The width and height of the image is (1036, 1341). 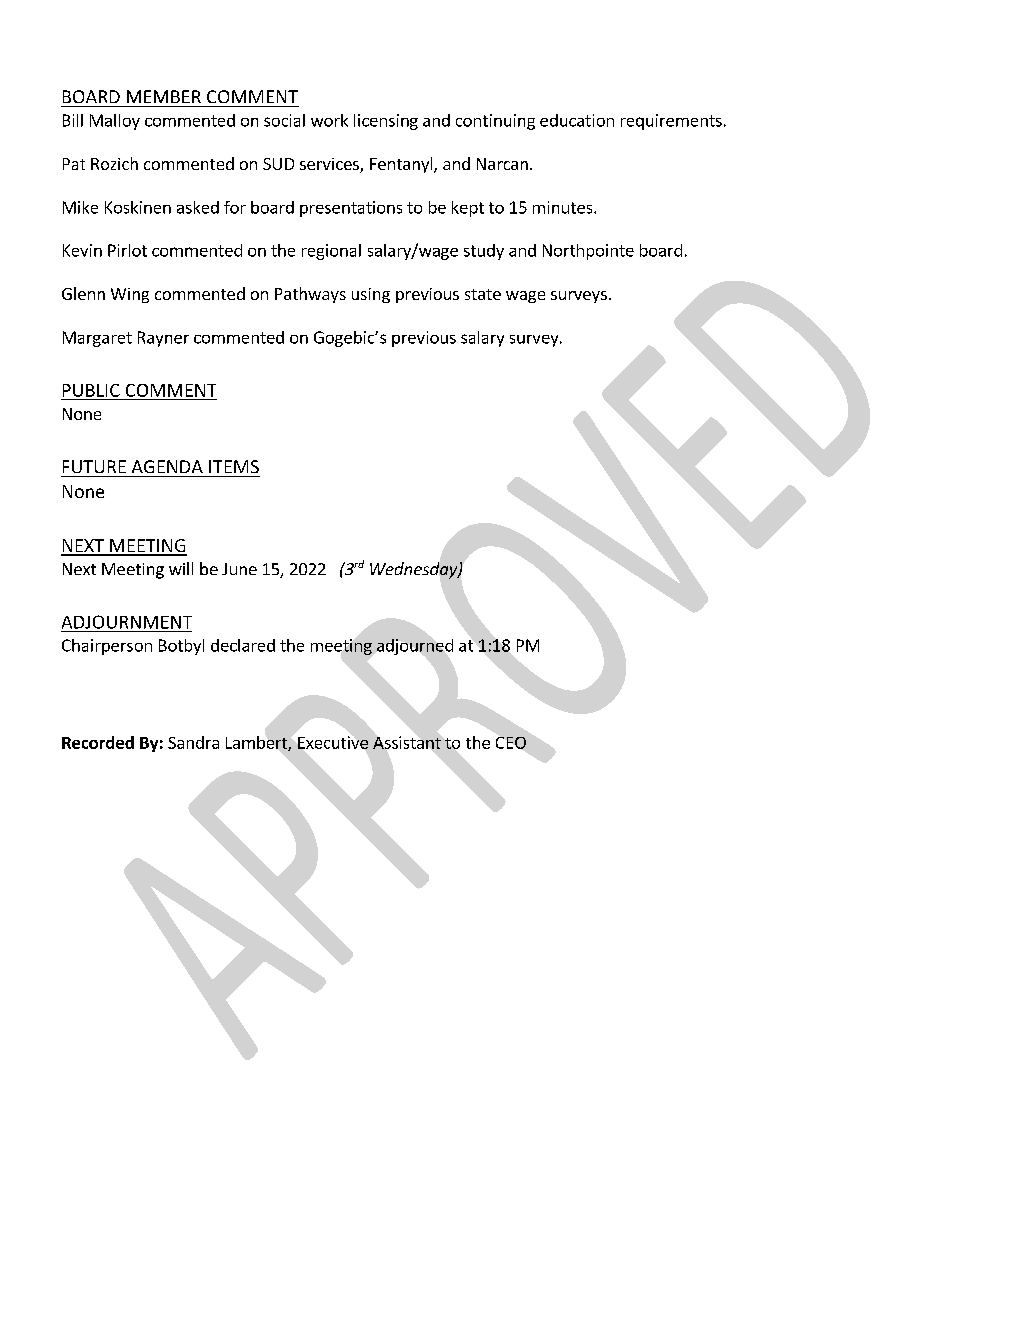 What do you see at coordinates (98, 742) in the image?
I see `Recorded` at bounding box center [98, 742].
